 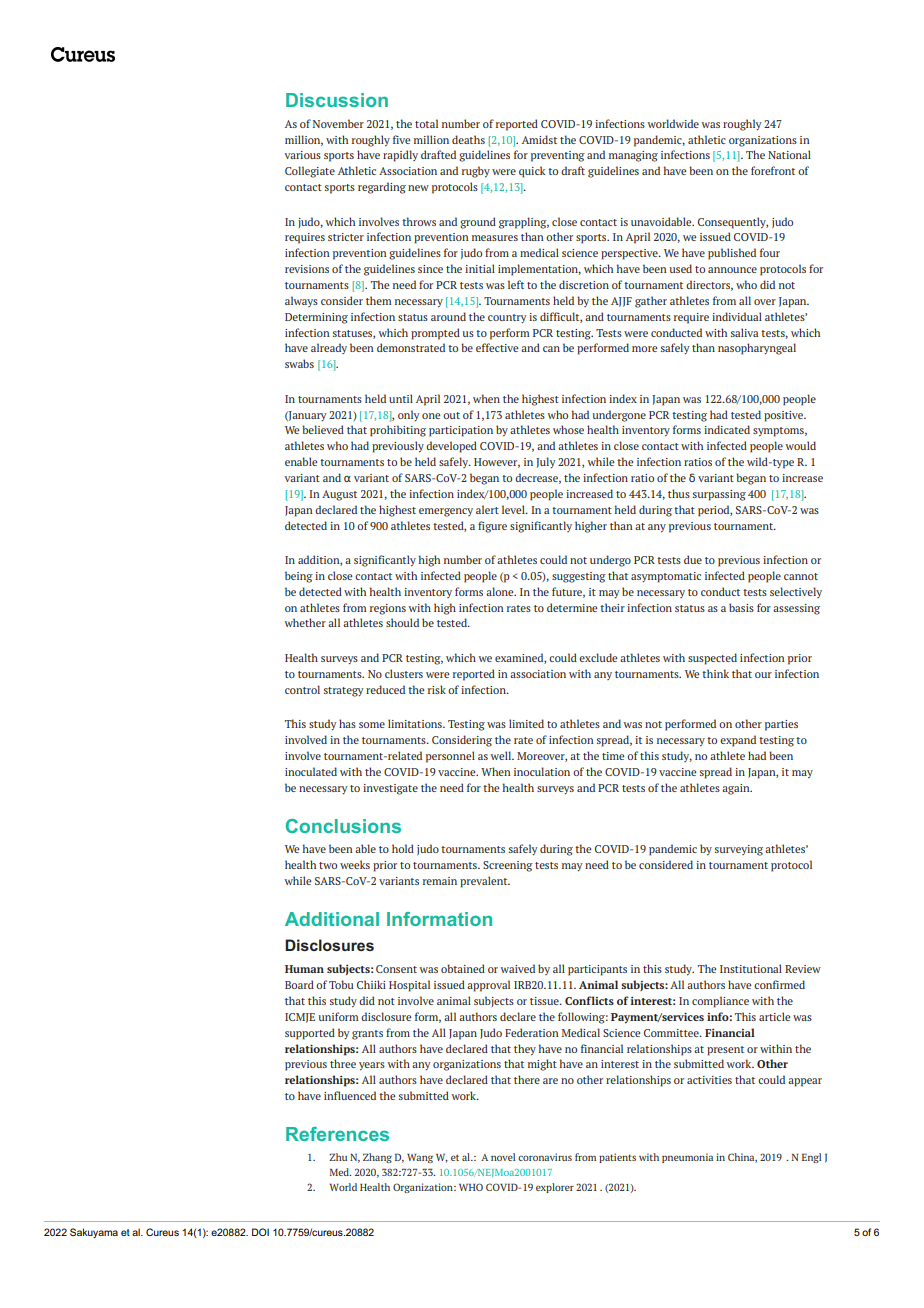 I want to click on July, so click(x=546, y=462).
